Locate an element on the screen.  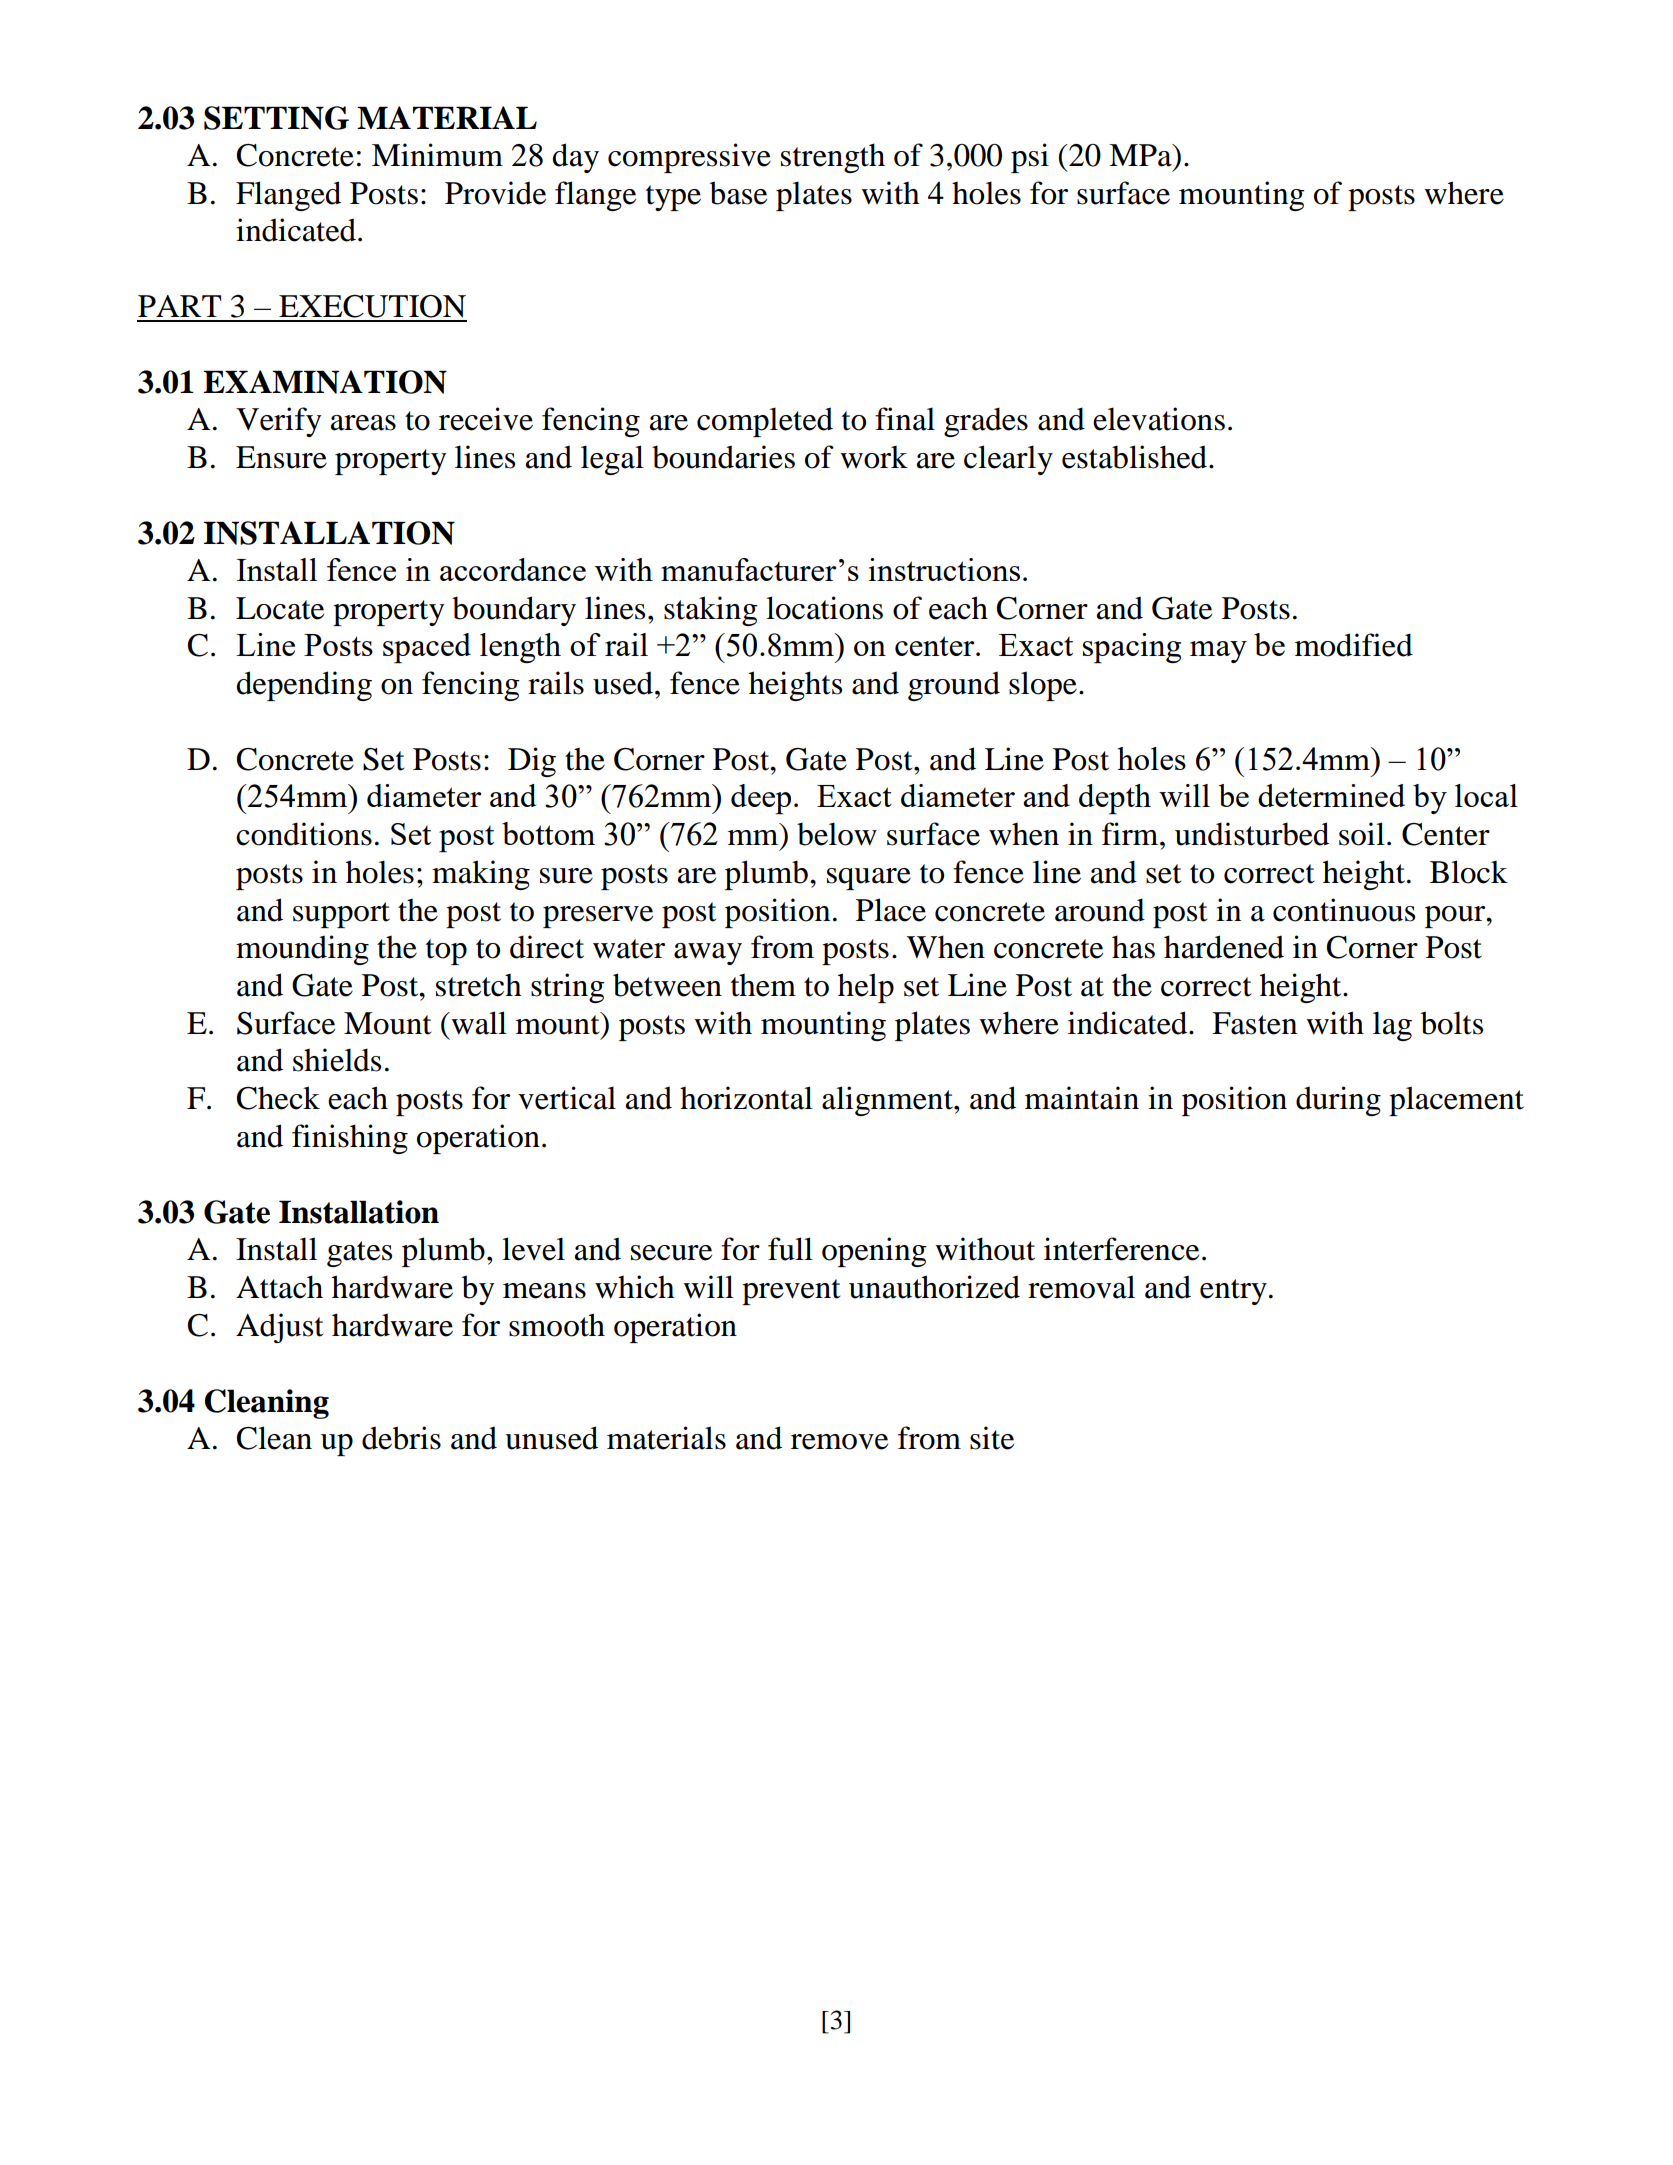
determined is located at coordinates (1331, 795).
